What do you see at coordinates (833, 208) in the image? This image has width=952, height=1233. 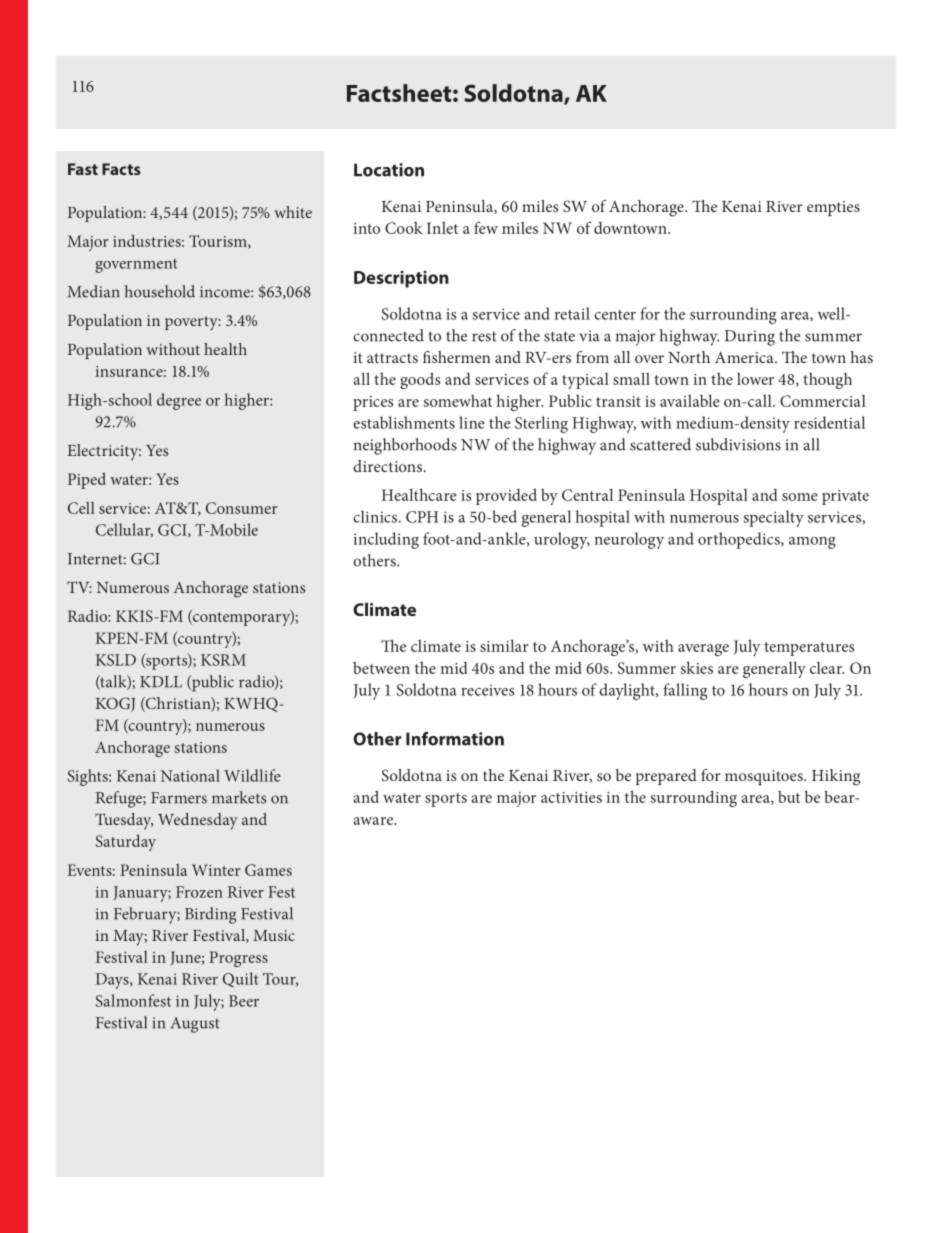 I see `empties` at bounding box center [833, 208].
